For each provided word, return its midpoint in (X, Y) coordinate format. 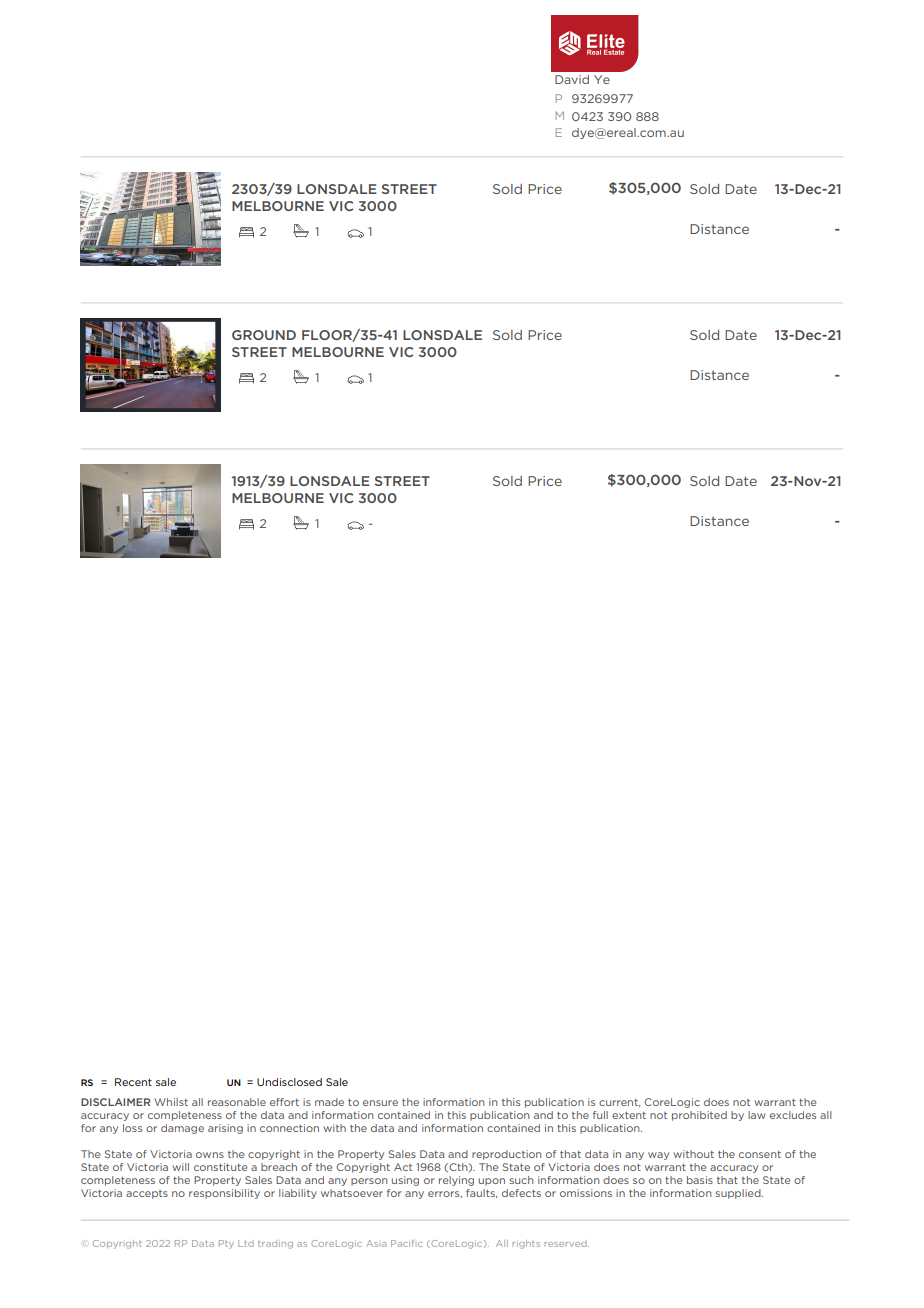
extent (629, 1115)
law (757, 1115)
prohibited (699, 1116)
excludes (793, 1115)
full (600, 1115)
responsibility (224, 1194)
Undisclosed (289, 1082)
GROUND (264, 335)
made (329, 1102)
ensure (380, 1103)
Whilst (171, 1102)
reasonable (237, 1102)
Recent (133, 1082)
